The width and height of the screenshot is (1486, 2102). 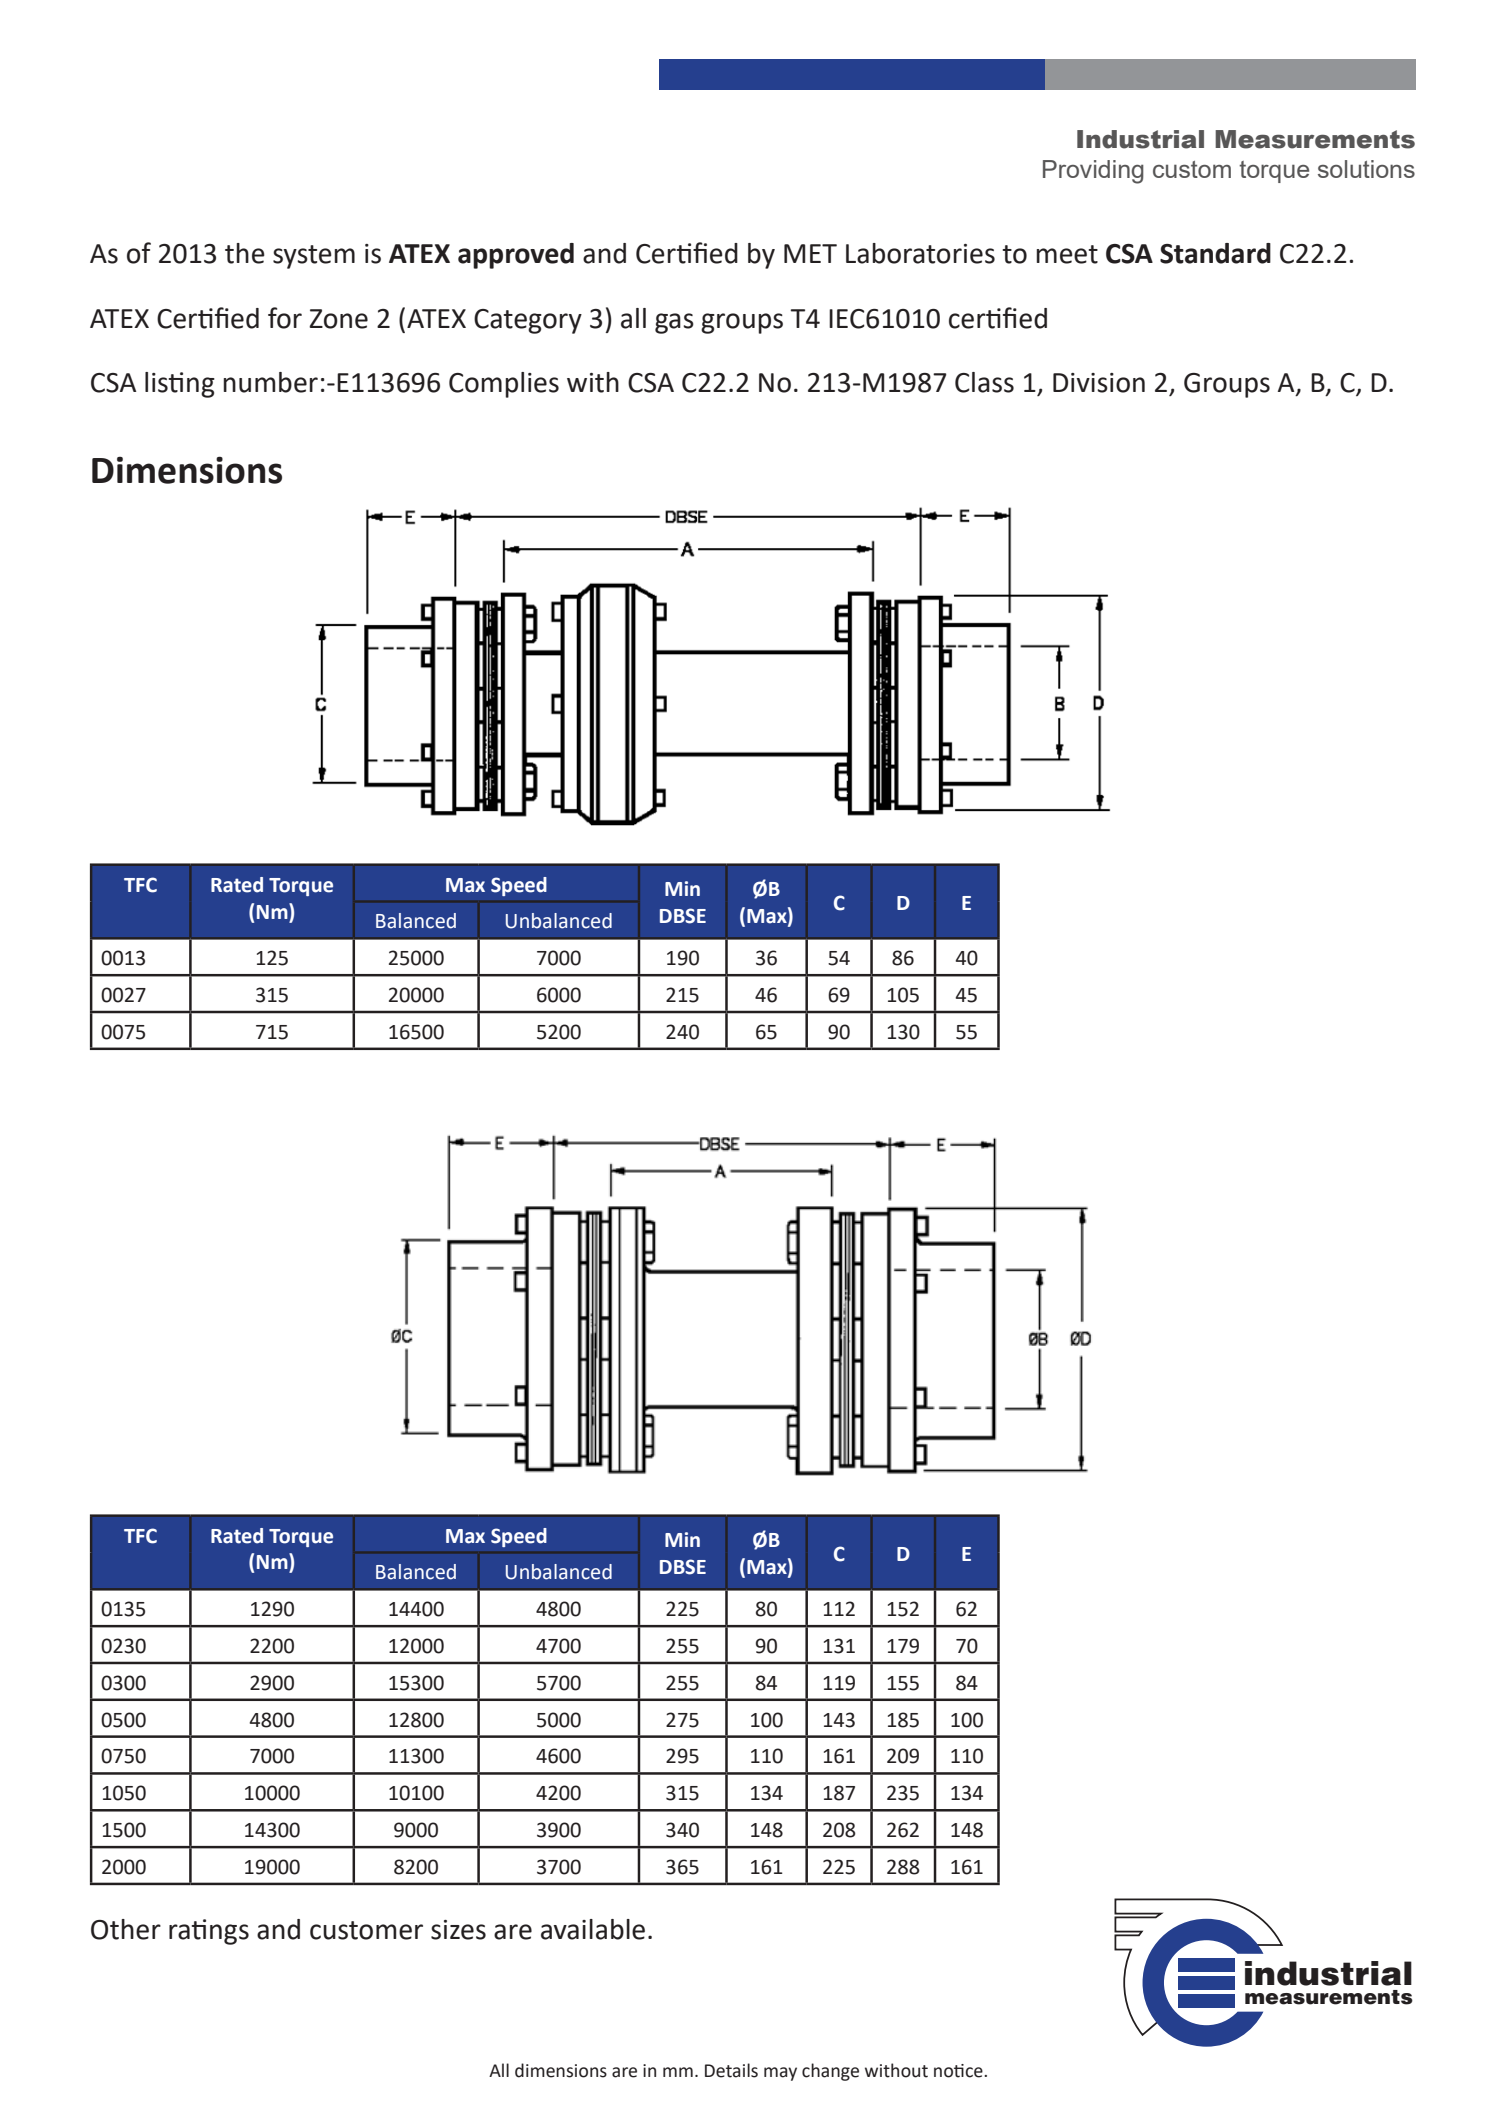 I want to click on Standard, so click(x=1215, y=253).
